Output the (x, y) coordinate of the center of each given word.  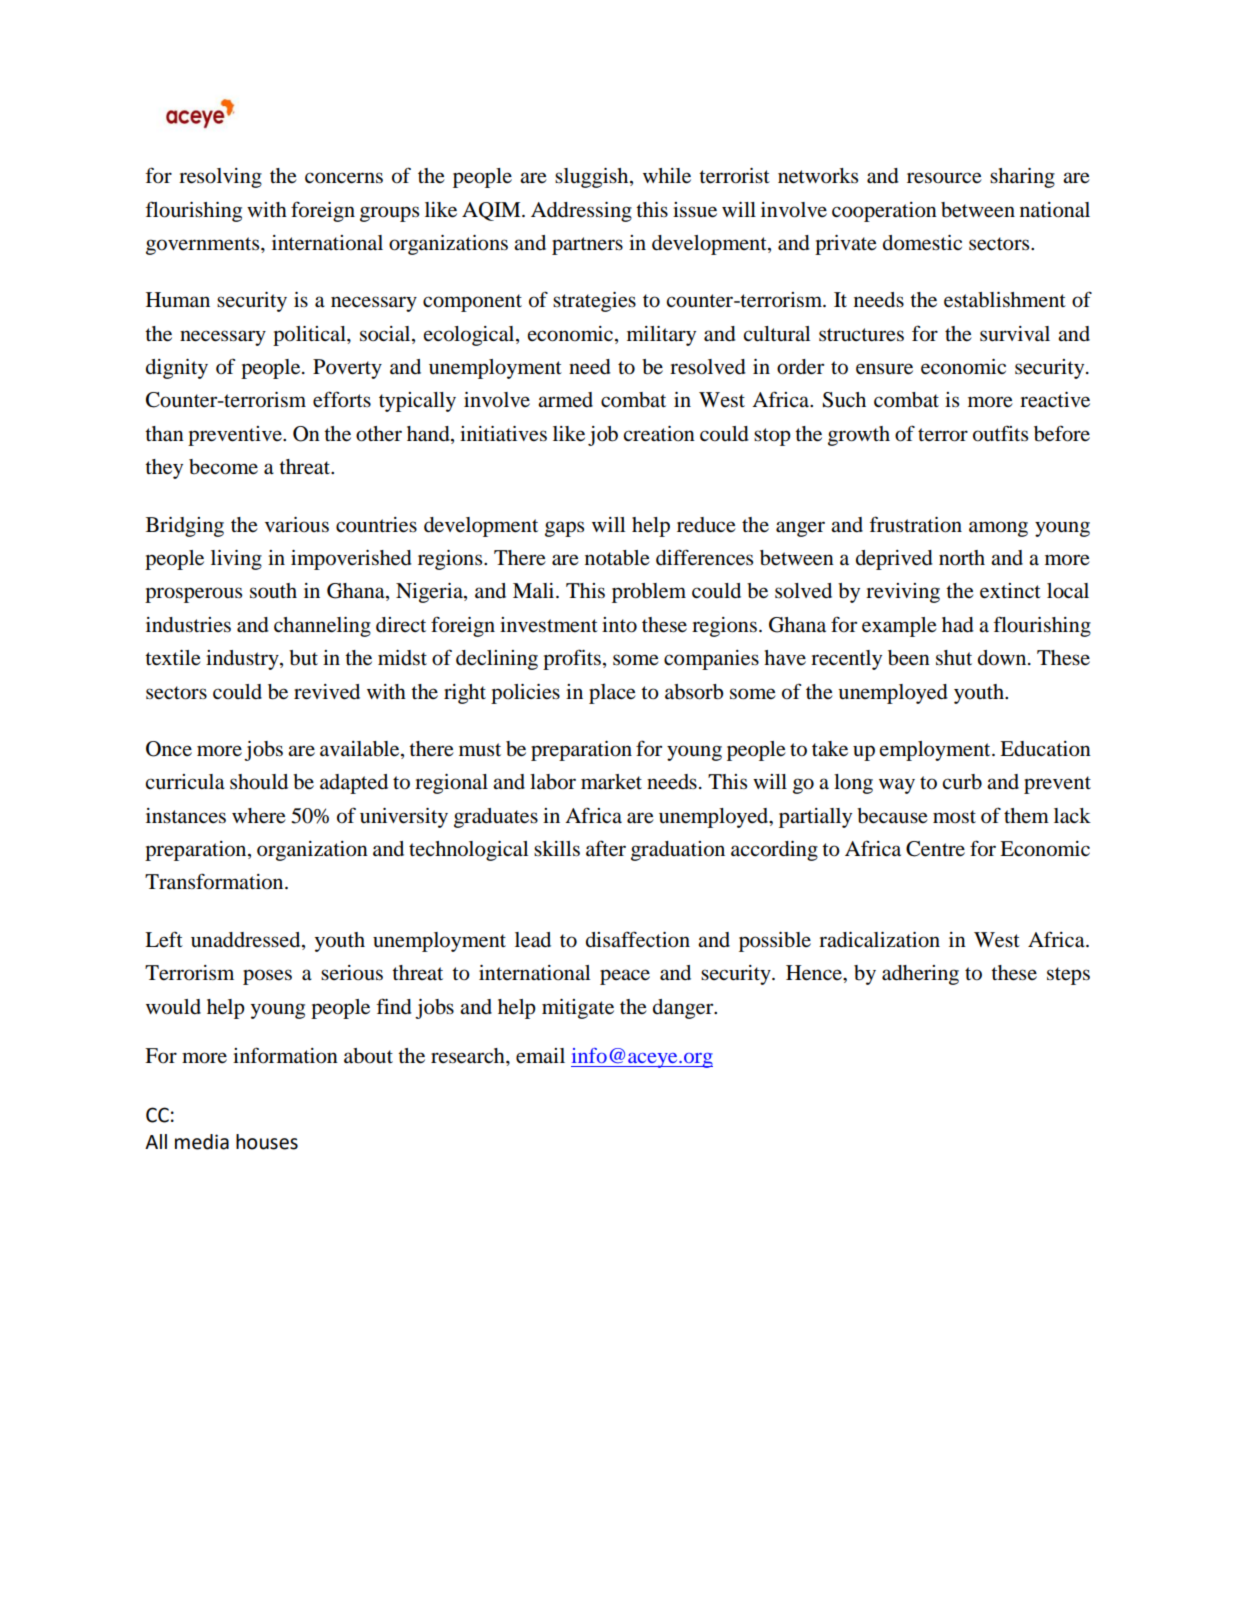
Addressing (581, 212)
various (297, 525)
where (259, 816)
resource (944, 178)
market (611, 782)
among (998, 529)
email (540, 1056)
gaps (564, 529)
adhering (920, 975)
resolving (220, 178)
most (954, 817)
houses (267, 1142)
